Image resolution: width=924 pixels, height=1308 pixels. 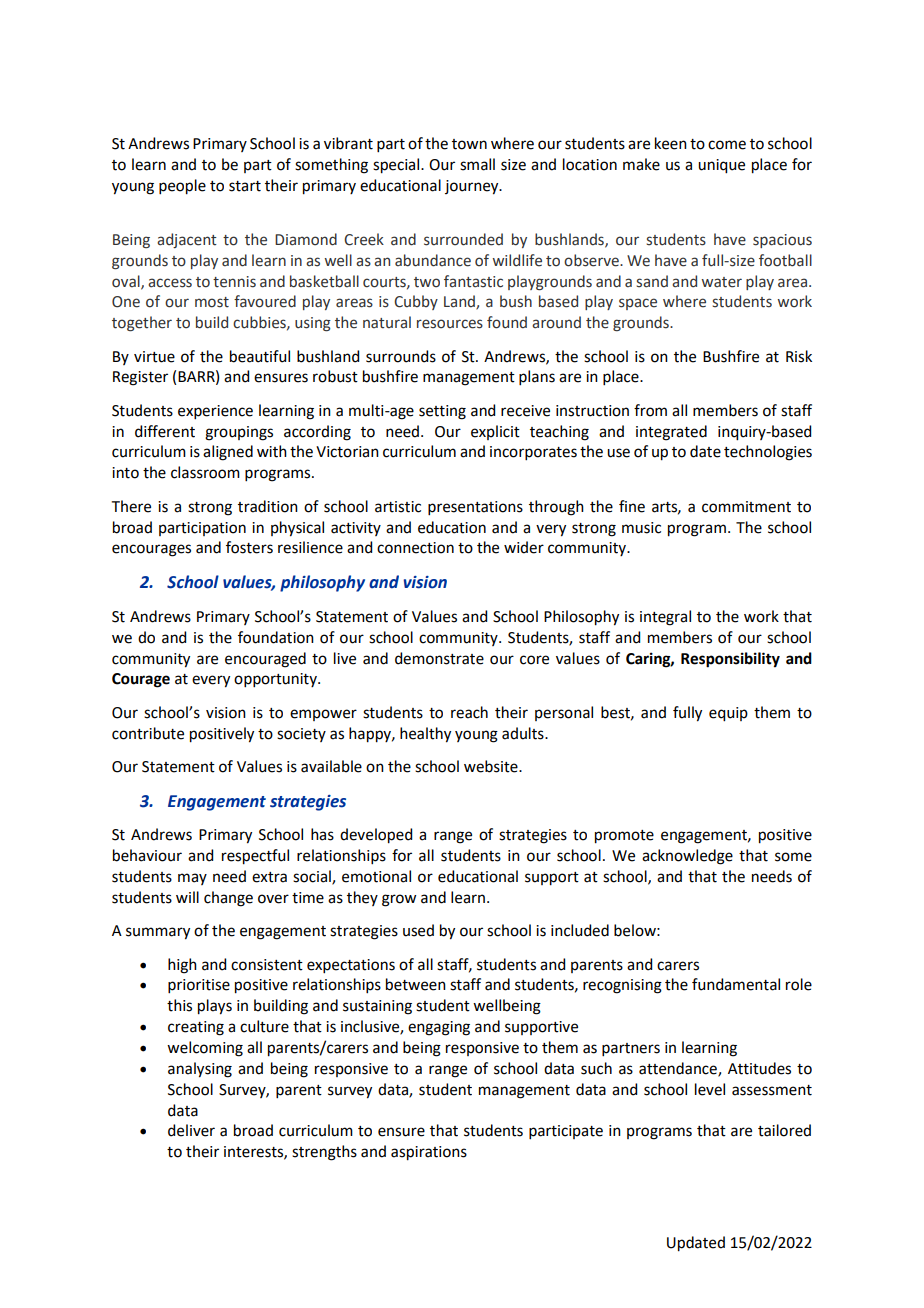 I want to click on opportunity, so click(x=276, y=680).
